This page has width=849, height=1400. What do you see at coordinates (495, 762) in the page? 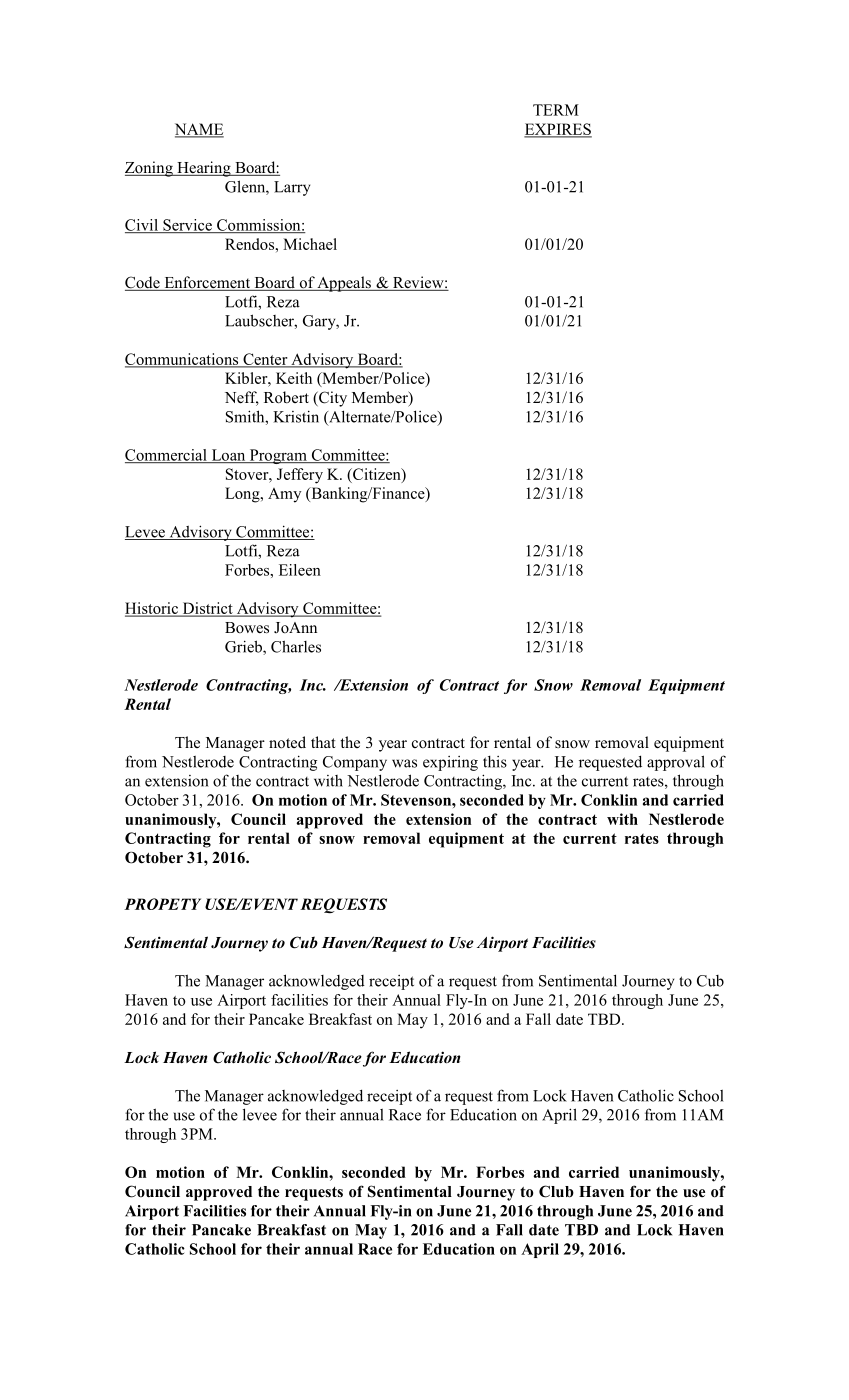
I see `this` at bounding box center [495, 762].
